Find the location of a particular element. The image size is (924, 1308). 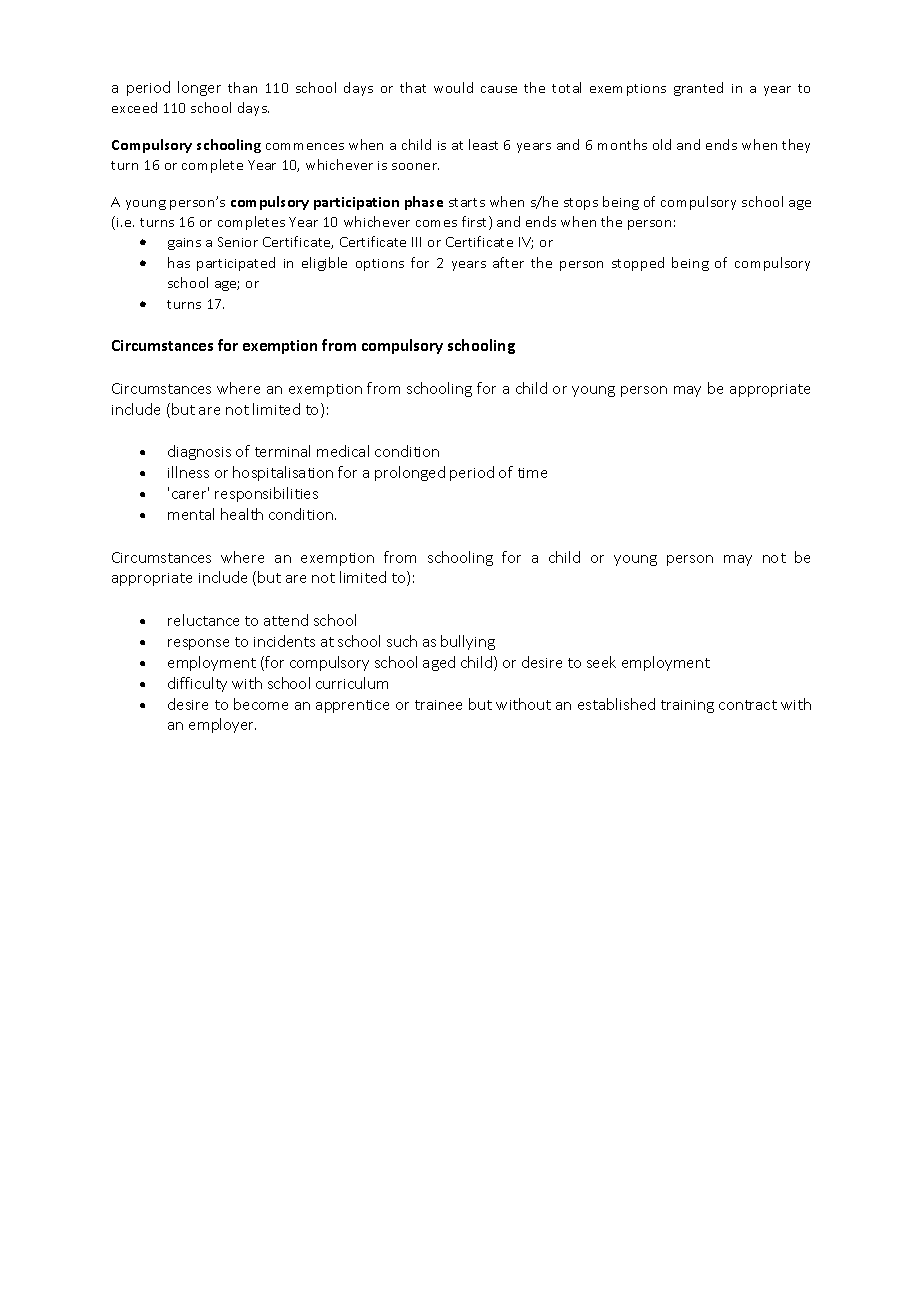

participated is located at coordinates (236, 264).
